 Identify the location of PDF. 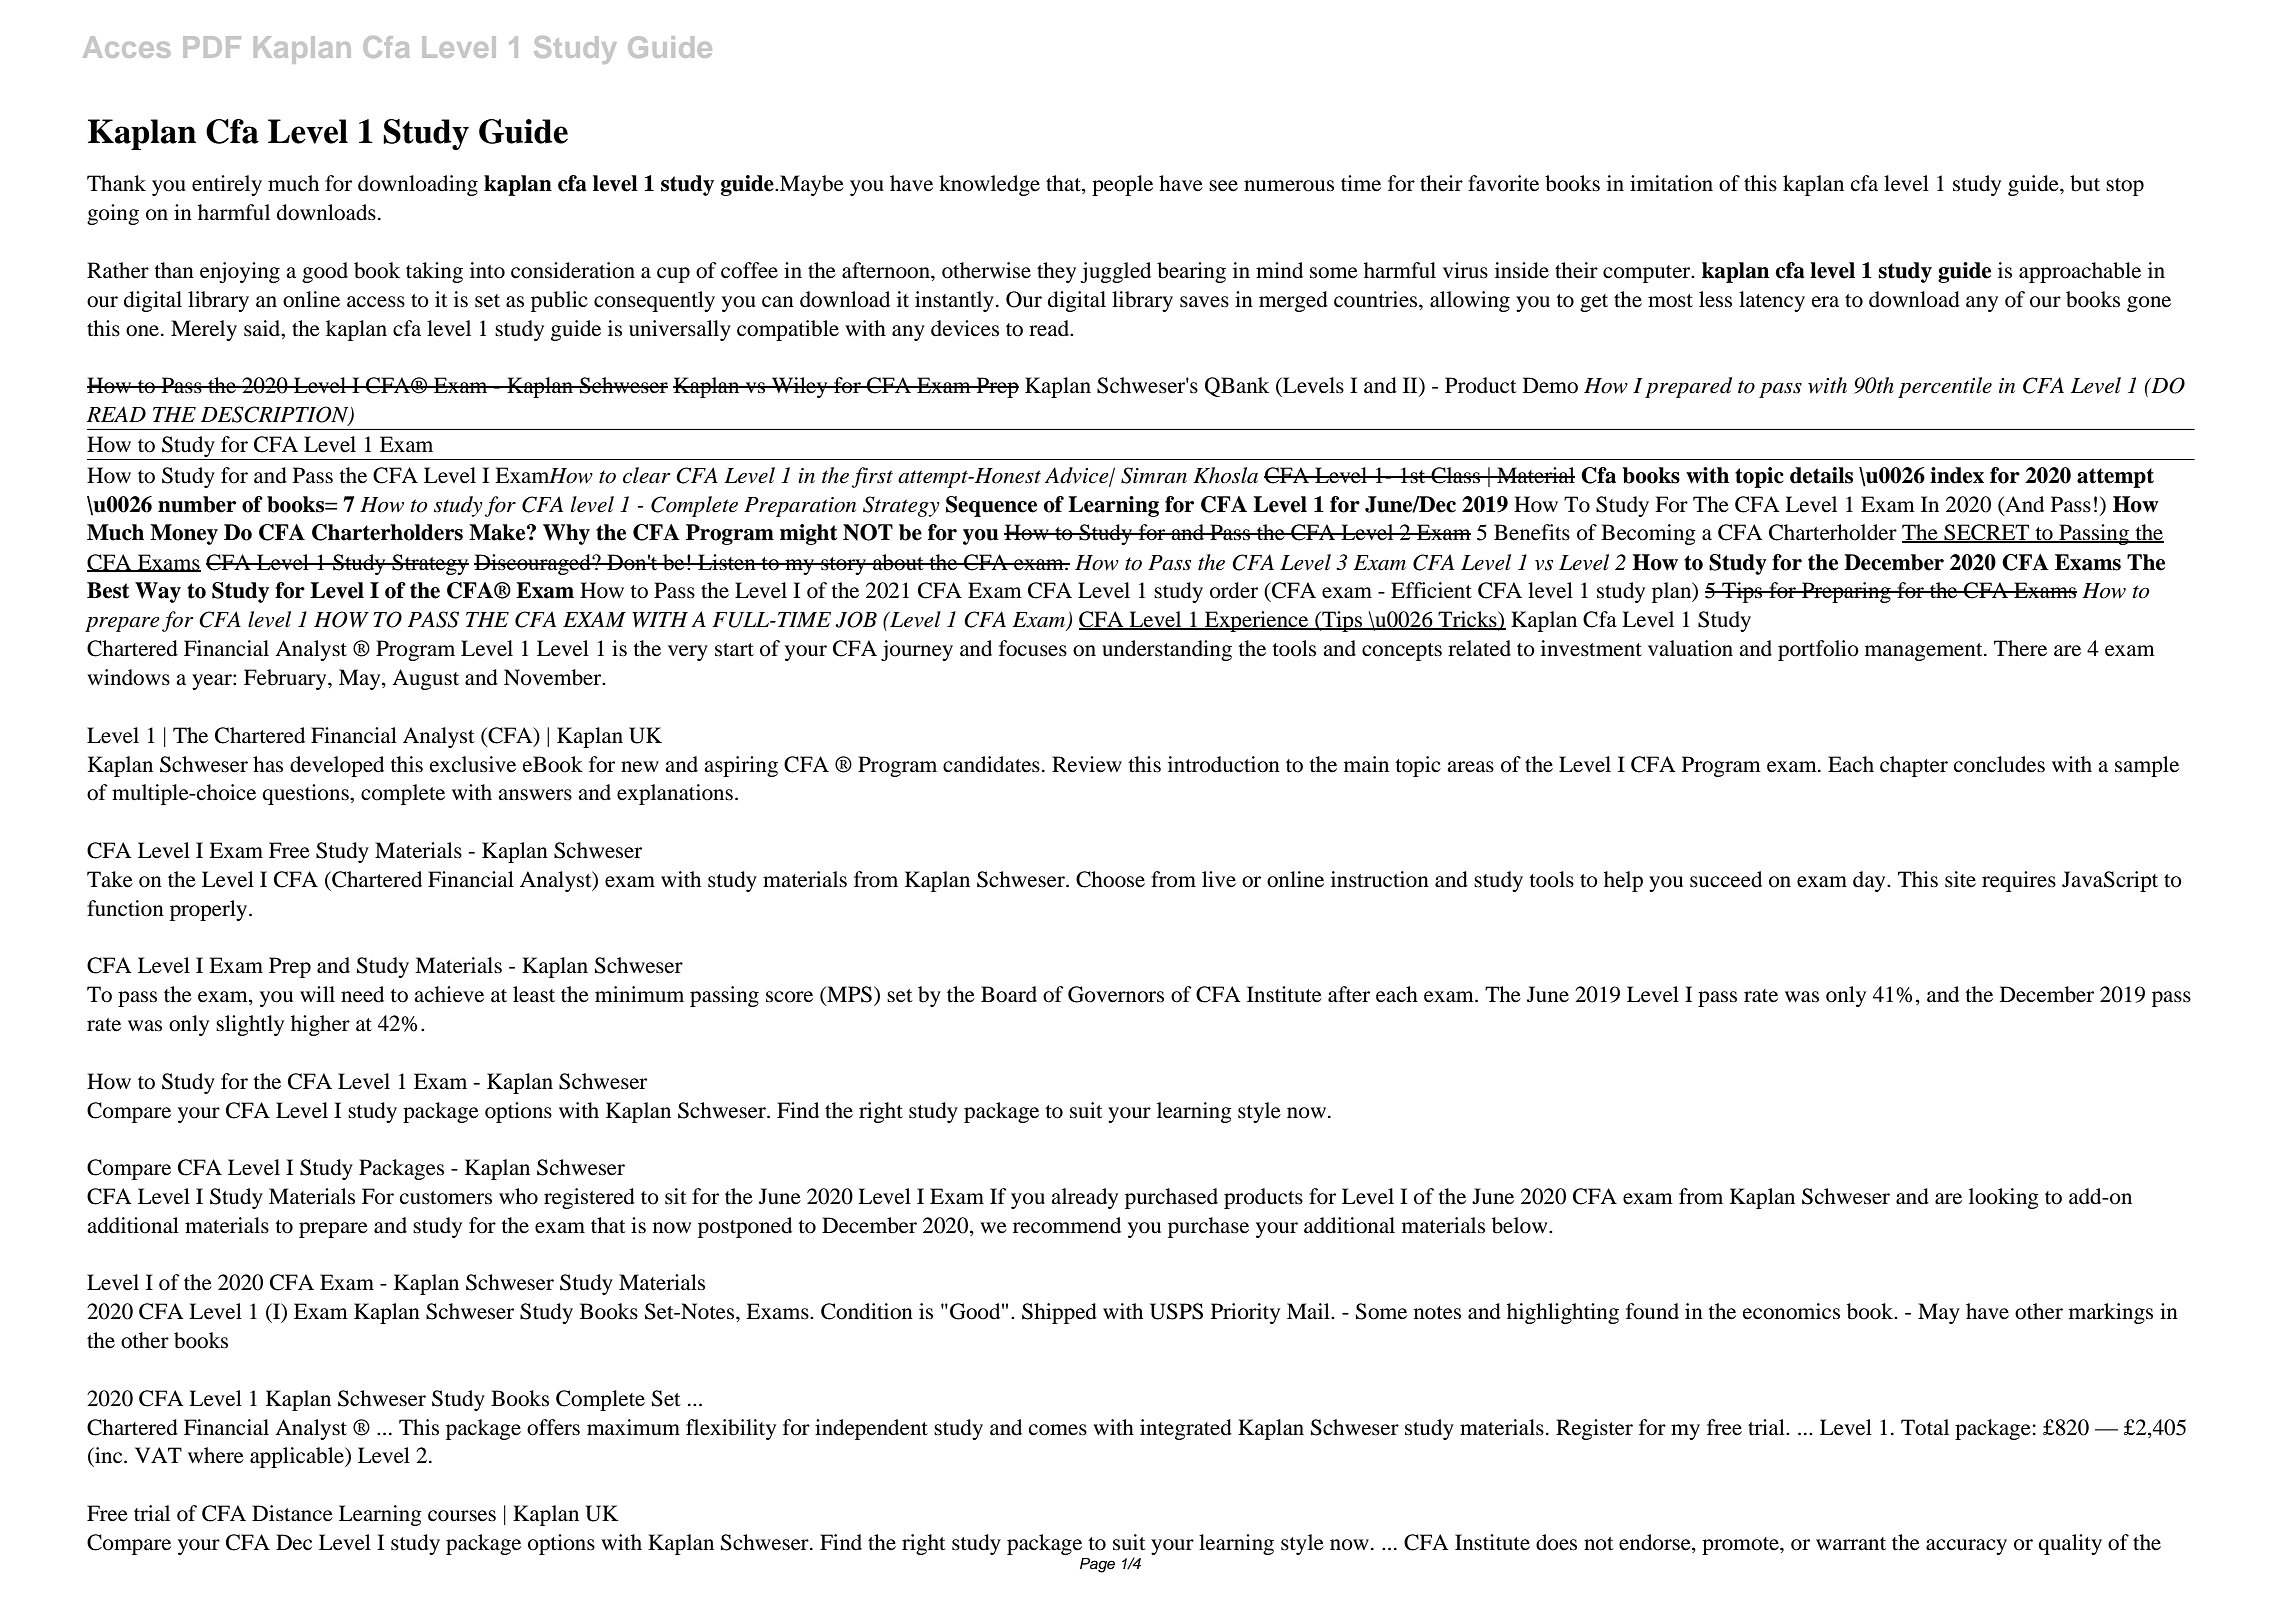
(212, 47).
